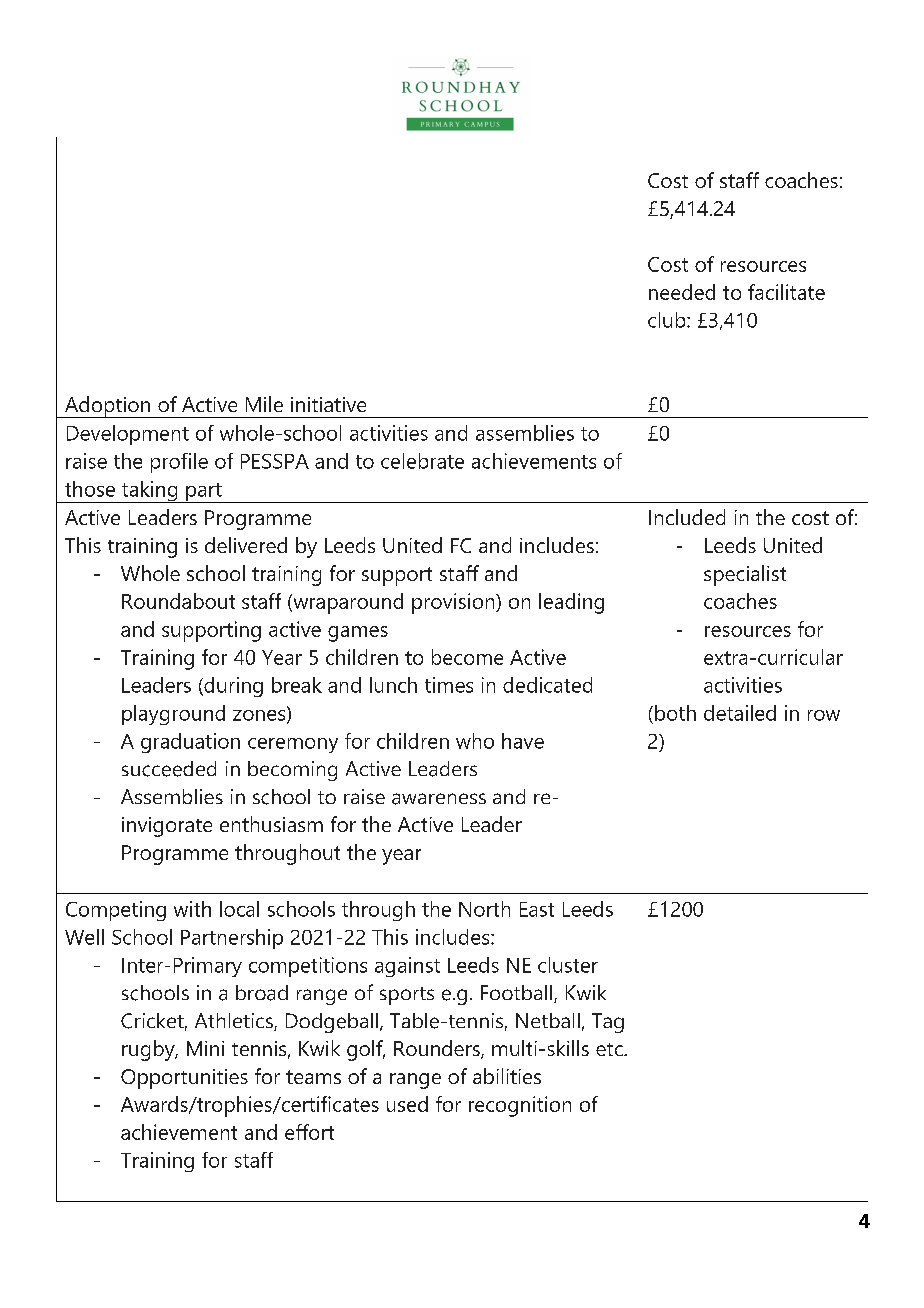 The height and width of the image is (1308, 924). I want to click on Roundabout, so click(178, 601).
